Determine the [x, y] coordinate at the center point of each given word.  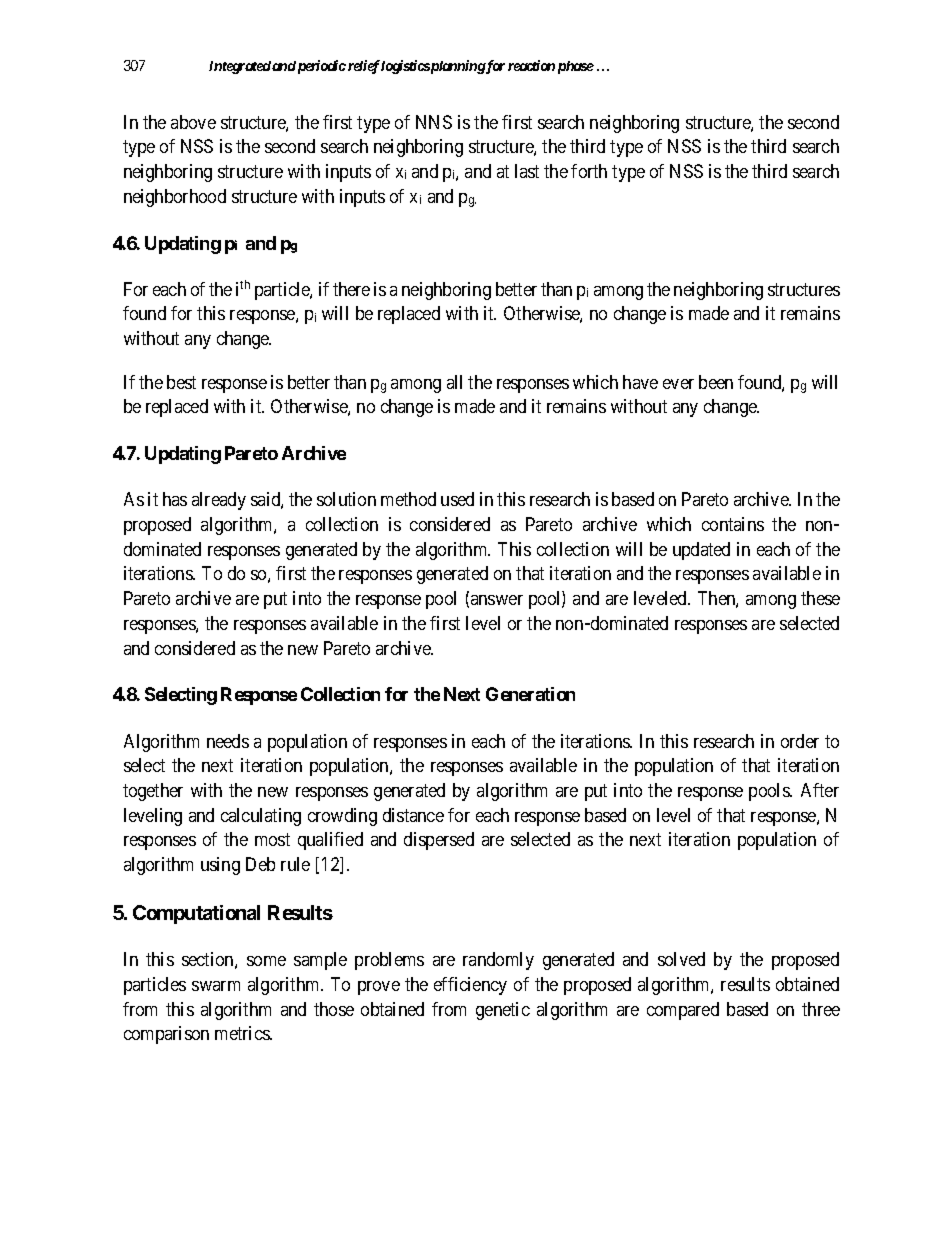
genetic [503, 1011]
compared [683, 1011]
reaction [531, 65]
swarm [216, 986]
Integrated [240, 67]
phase [576, 67]
